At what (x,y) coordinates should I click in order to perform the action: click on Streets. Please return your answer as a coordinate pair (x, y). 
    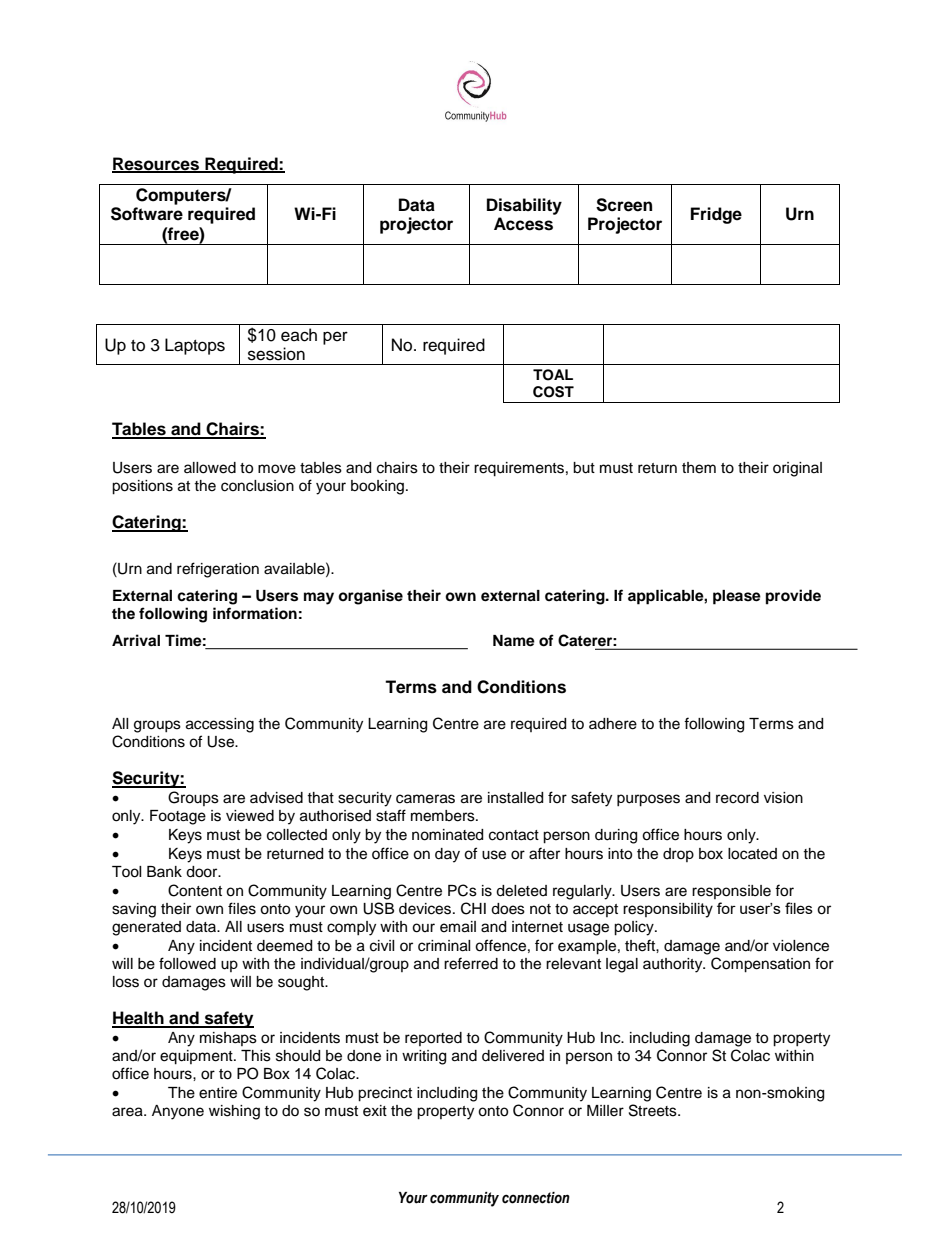
    Looking at the image, I should click on (654, 1110).
